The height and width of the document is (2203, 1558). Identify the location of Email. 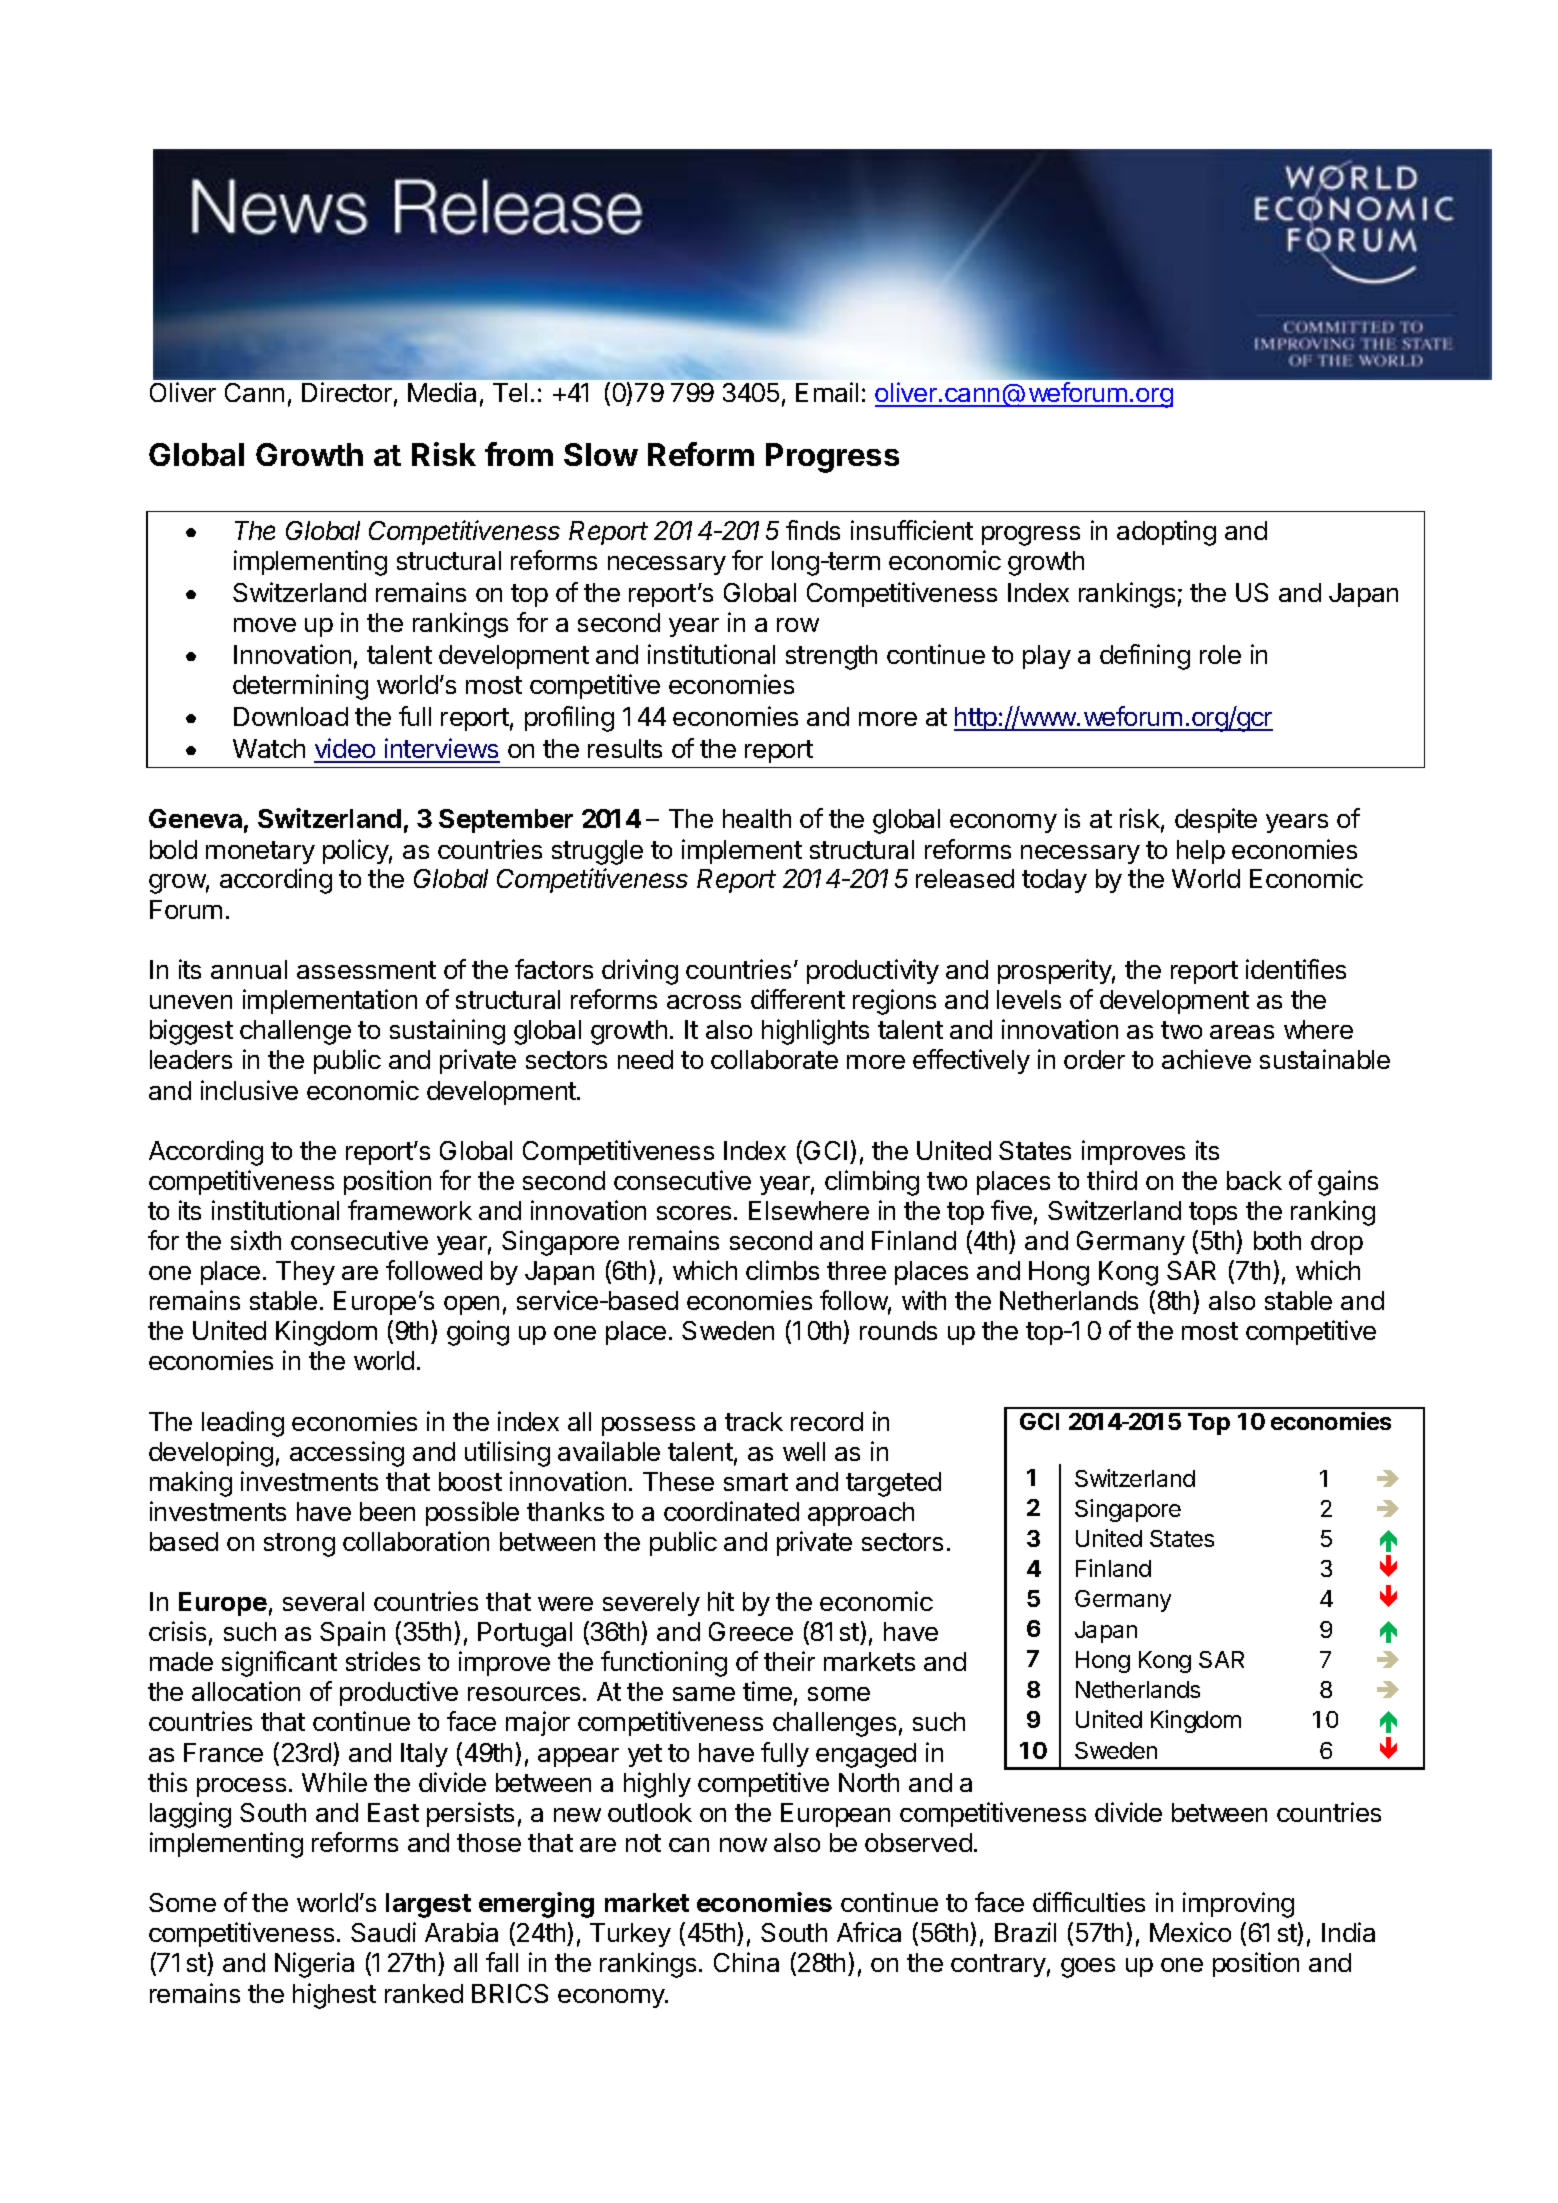
(827, 392).
